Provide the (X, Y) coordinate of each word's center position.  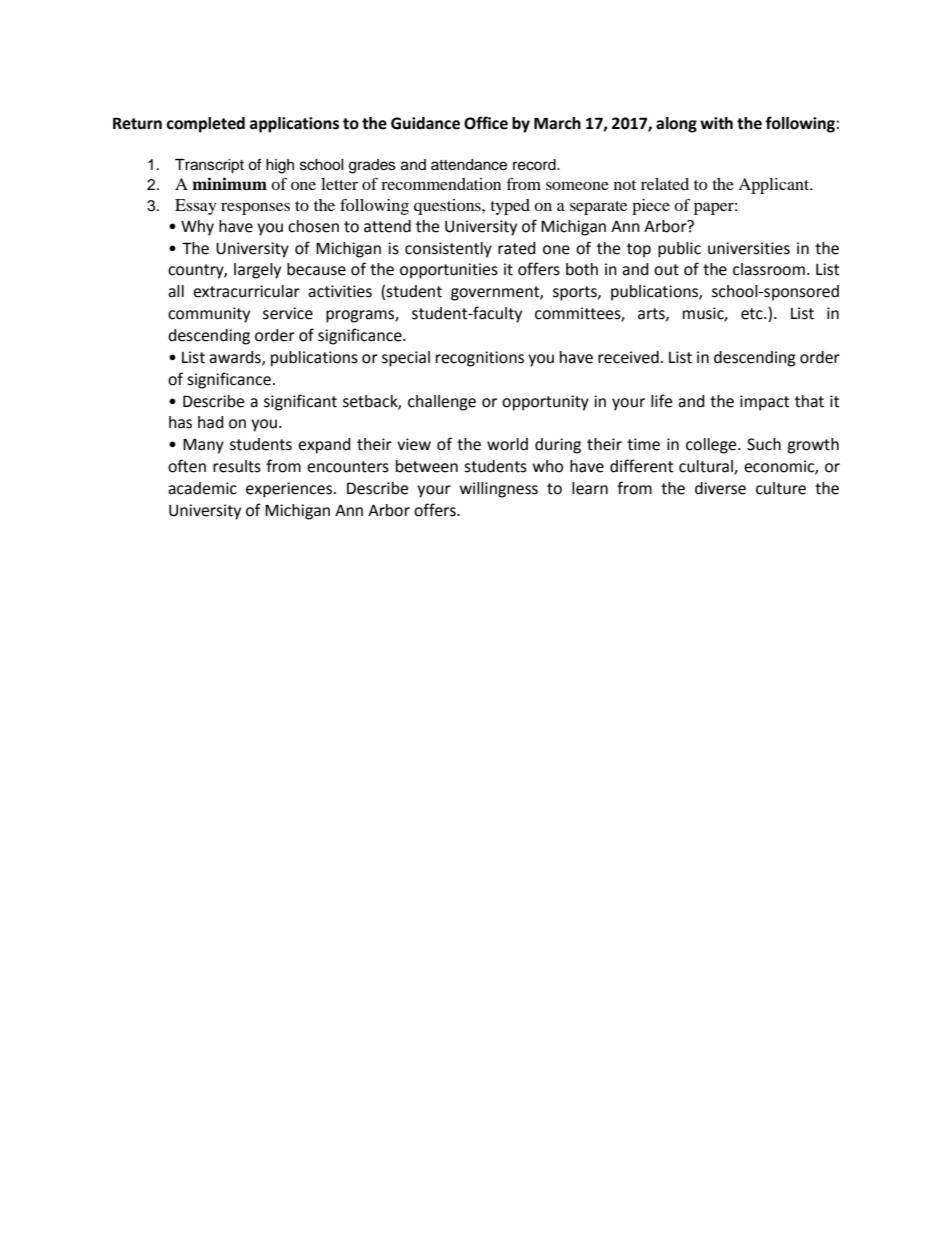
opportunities (449, 271)
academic (202, 488)
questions (448, 207)
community (209, 315)
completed (206, 125)
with (716, 123)
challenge (442, 403)
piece (651, 207)
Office (486, 123)
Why (197, 228)
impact (764, 403)
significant (300, 402)
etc (753, 314)
